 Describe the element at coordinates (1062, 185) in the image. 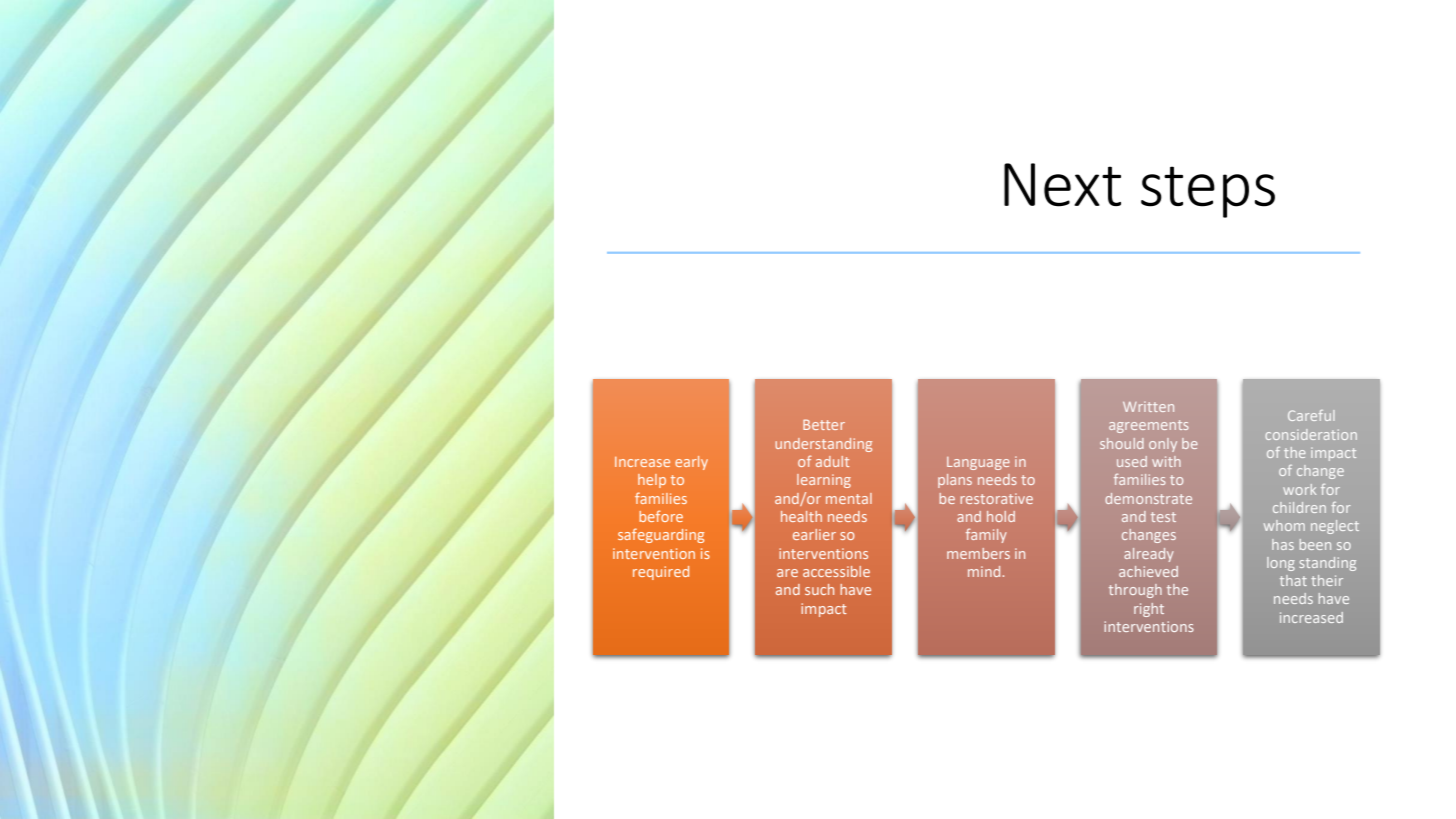

I see `Next` at that location.
